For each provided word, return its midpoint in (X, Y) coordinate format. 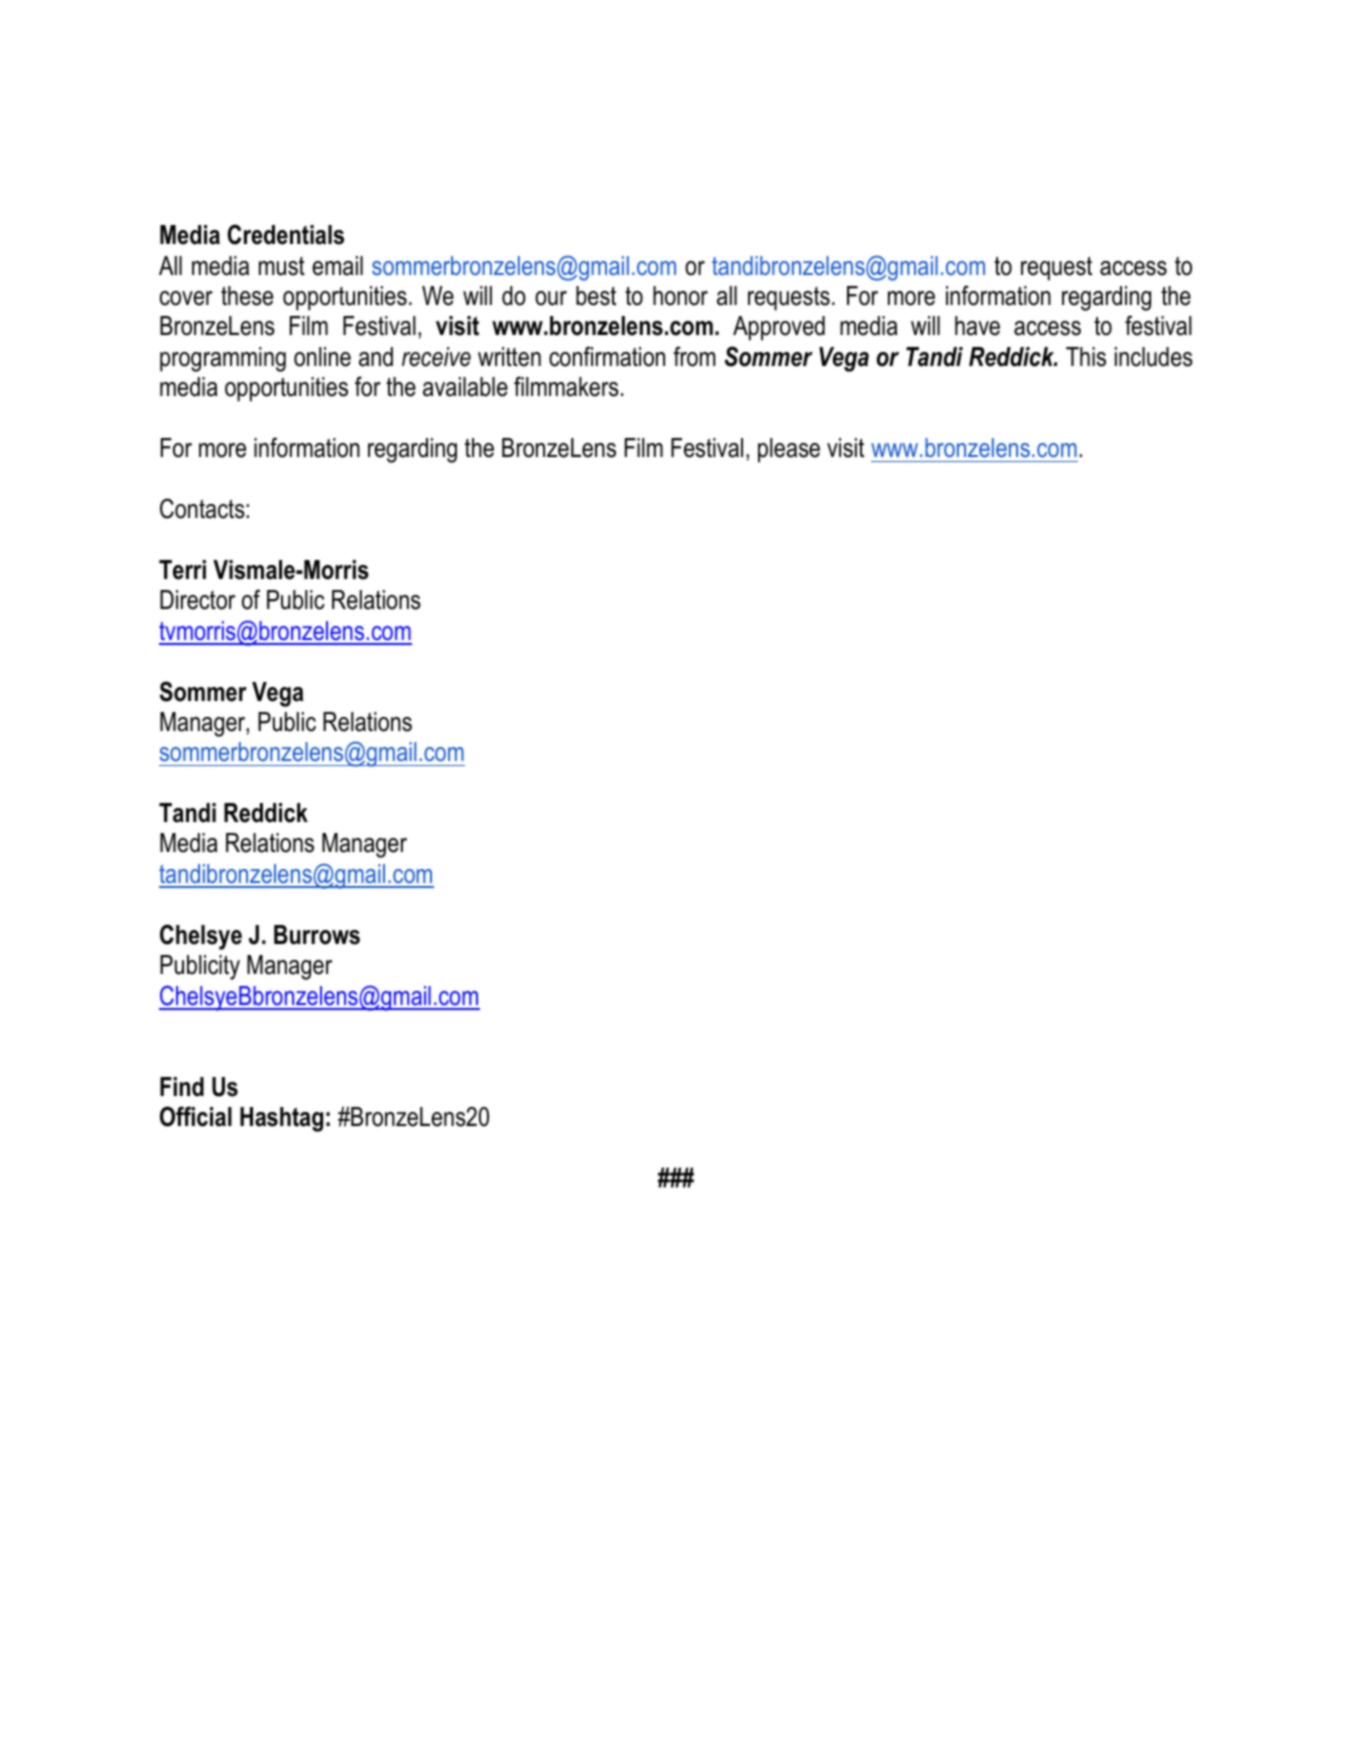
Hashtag (281, 1119)
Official (196, 1116)
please (789, 450)
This (1086, 357)
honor (680, 296)
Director (197, 600)
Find (182, 1087)
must (282, 266)
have (977, 326)
